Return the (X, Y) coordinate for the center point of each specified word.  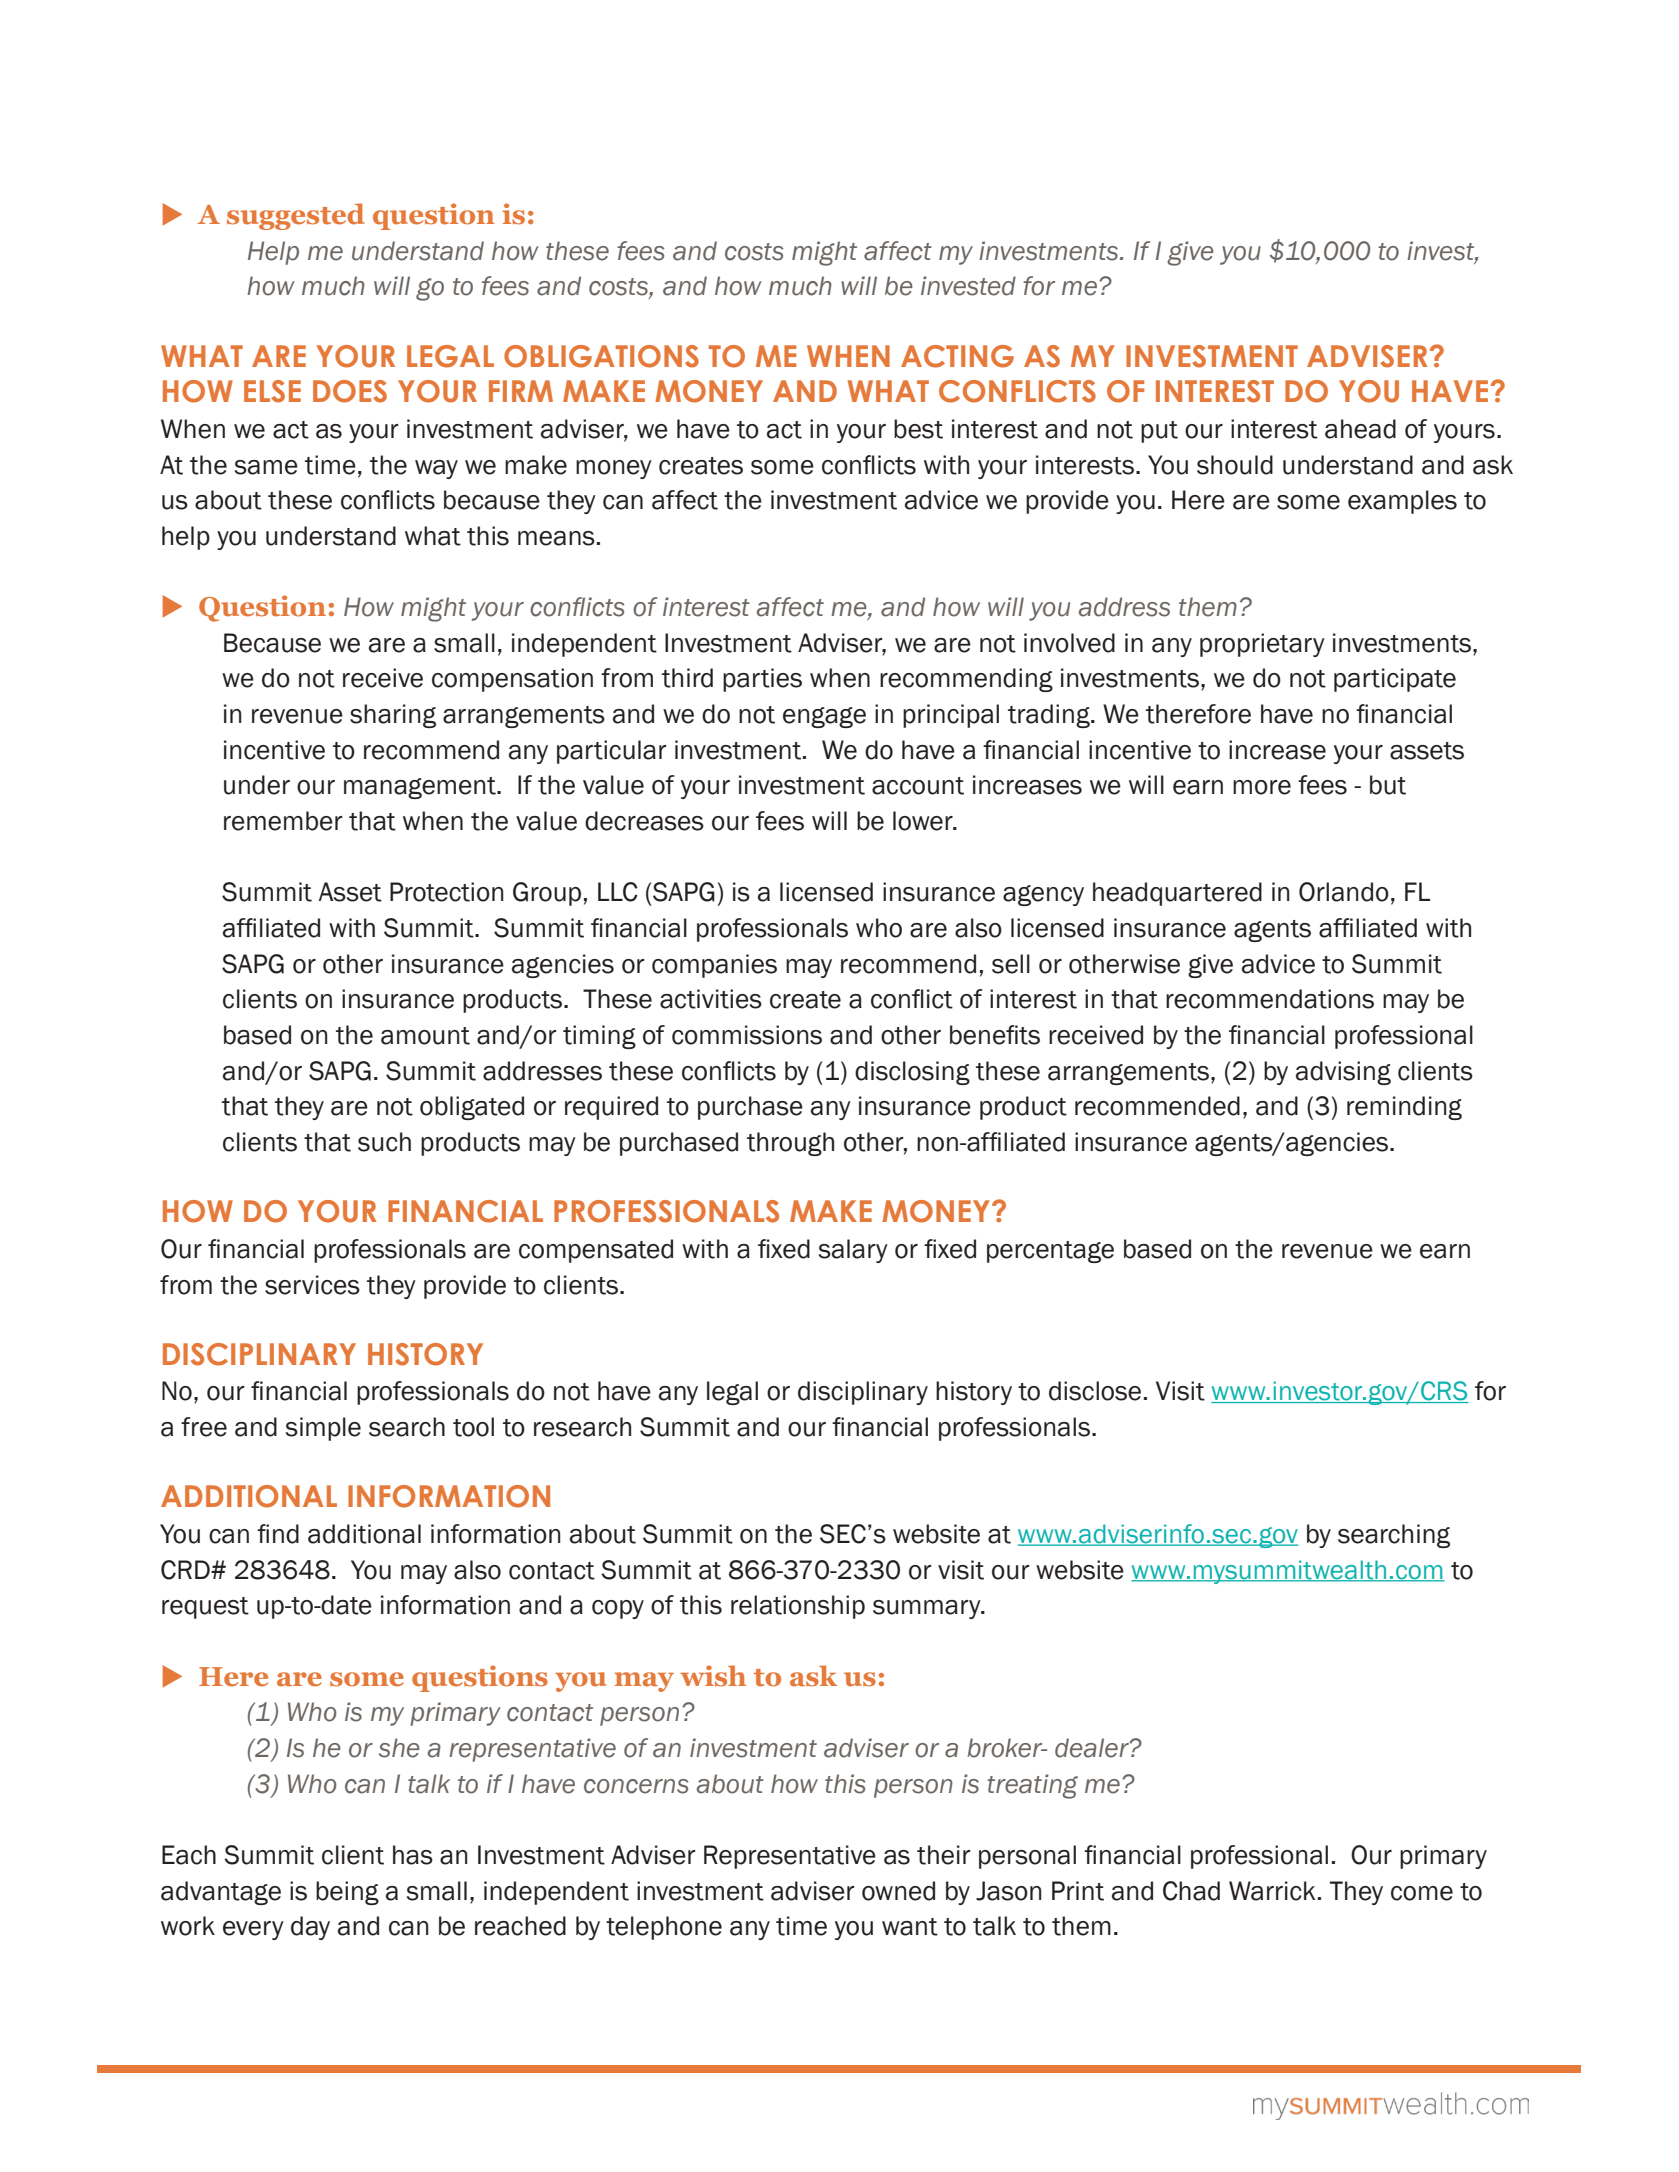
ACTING (957, 356)
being (347, 1893)
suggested (296, 216)
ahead (1360, 429)
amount (425, 1036)
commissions (747, 1035)
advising (1343, 1073)
